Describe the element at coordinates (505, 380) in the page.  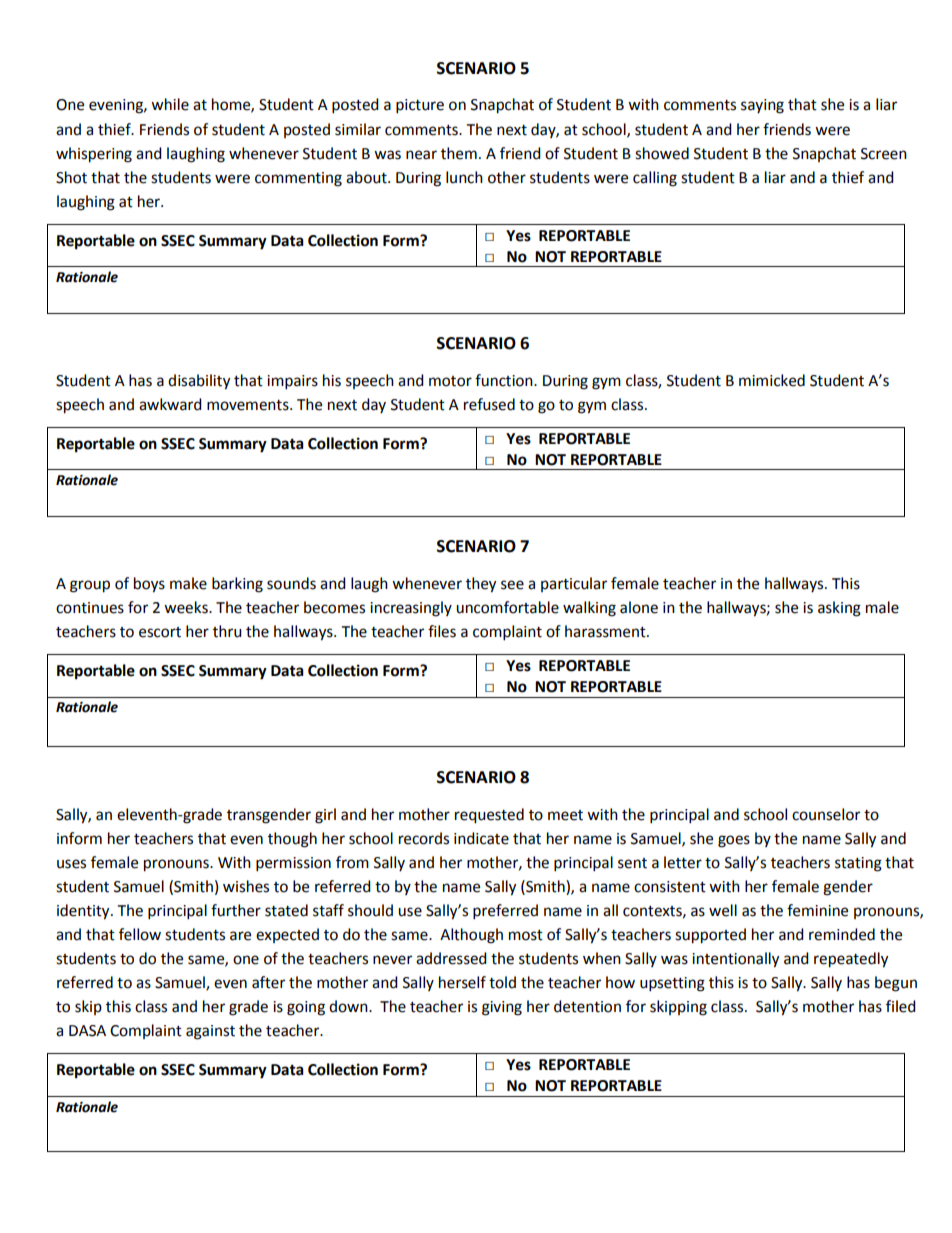
I see `function` at that location.
